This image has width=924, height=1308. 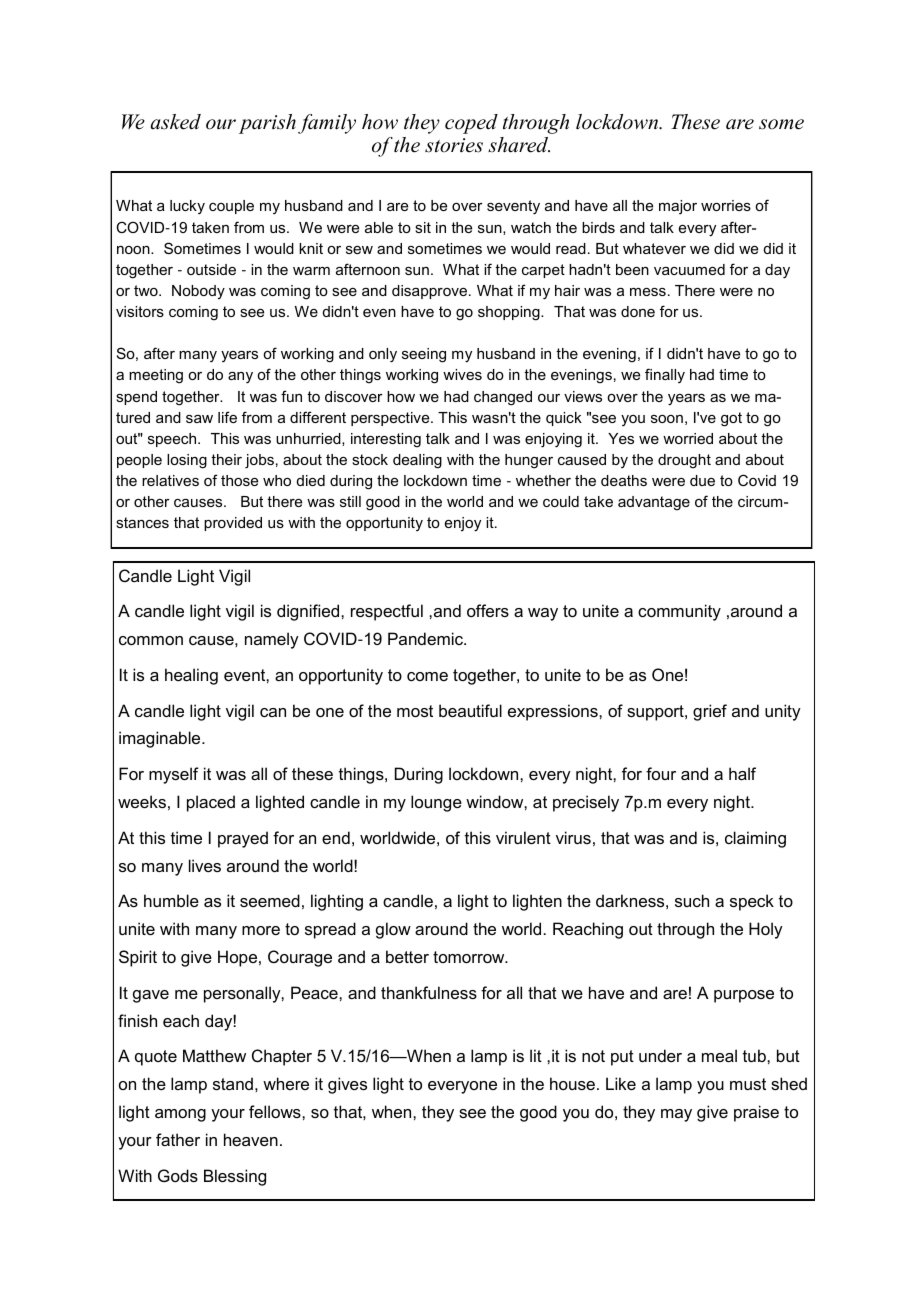 What do you see at coordinates (536, 1055) in the image?
I see `lit` at bounding box center [536, 1055].
